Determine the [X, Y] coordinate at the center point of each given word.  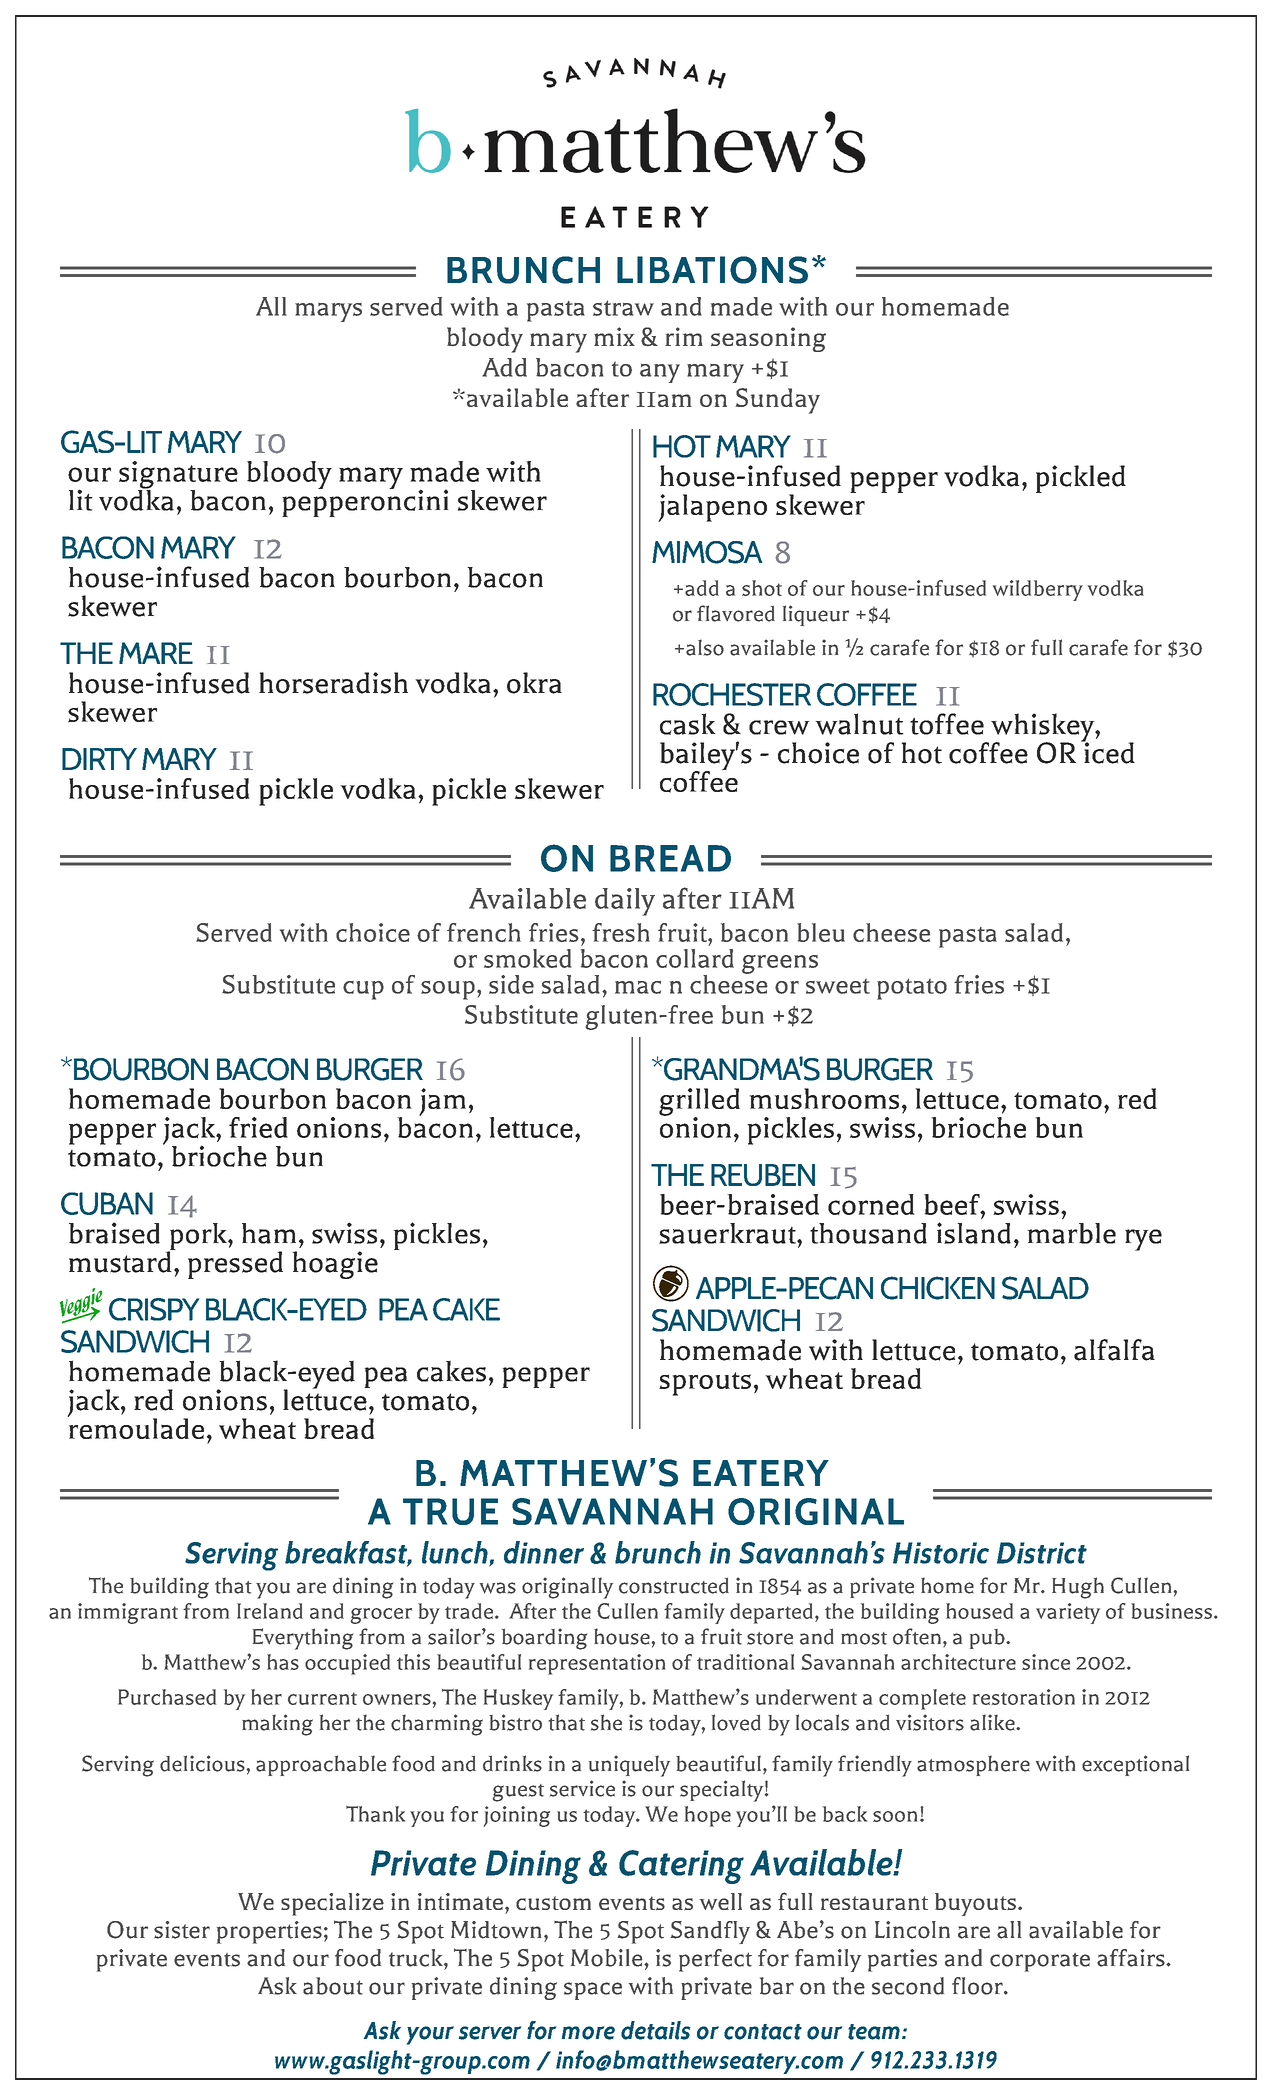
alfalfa [1114, 1350]
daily [625, 902]
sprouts [705, 1384]
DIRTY [99, 759]
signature [178, 476]
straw [623, 308]
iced [1108, 752]
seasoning [768, 339]
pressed [235, 1265]
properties [269, 1932]
